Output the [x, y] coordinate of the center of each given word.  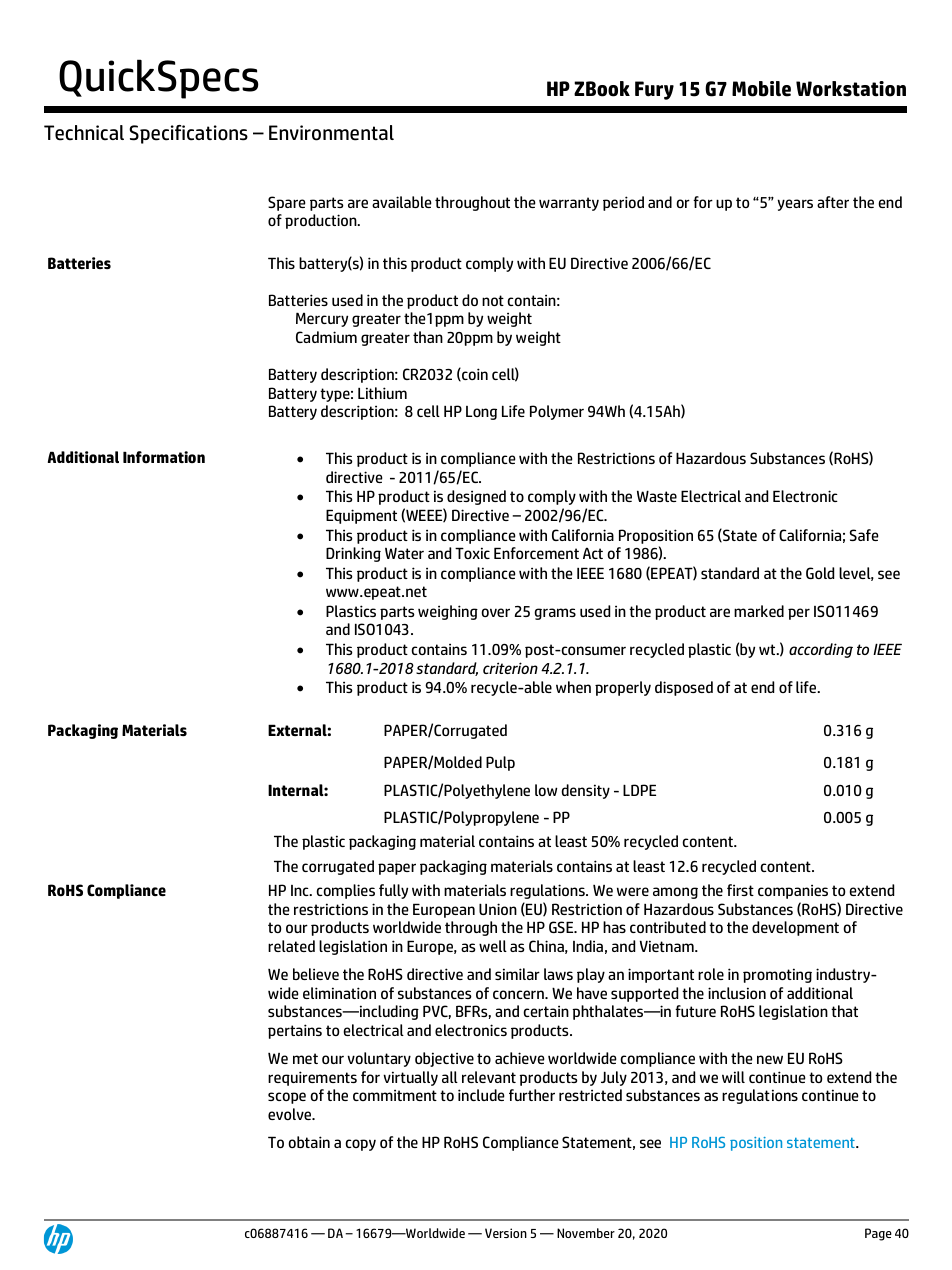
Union [498, 909]
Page [878, 1234]
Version [506, 1233]
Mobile [761, 89]
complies [345, 891]
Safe [864, 535]
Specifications [188, 134]
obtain [309, 1142]
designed [476, 497]
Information [164, 457]
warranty [569, 204]
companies [793, 891]
